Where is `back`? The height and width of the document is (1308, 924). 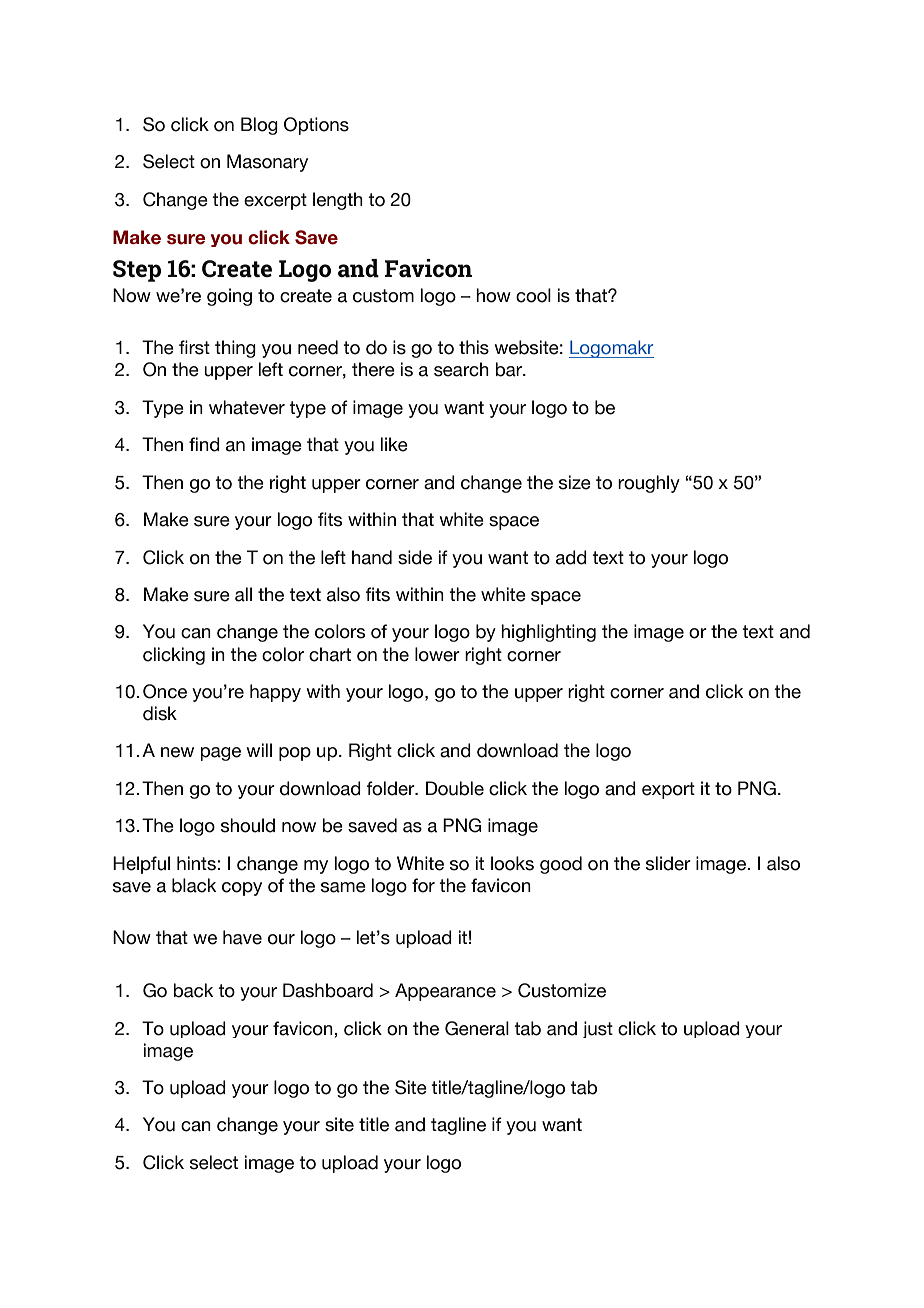
back is located at coordinates (193, 990).
